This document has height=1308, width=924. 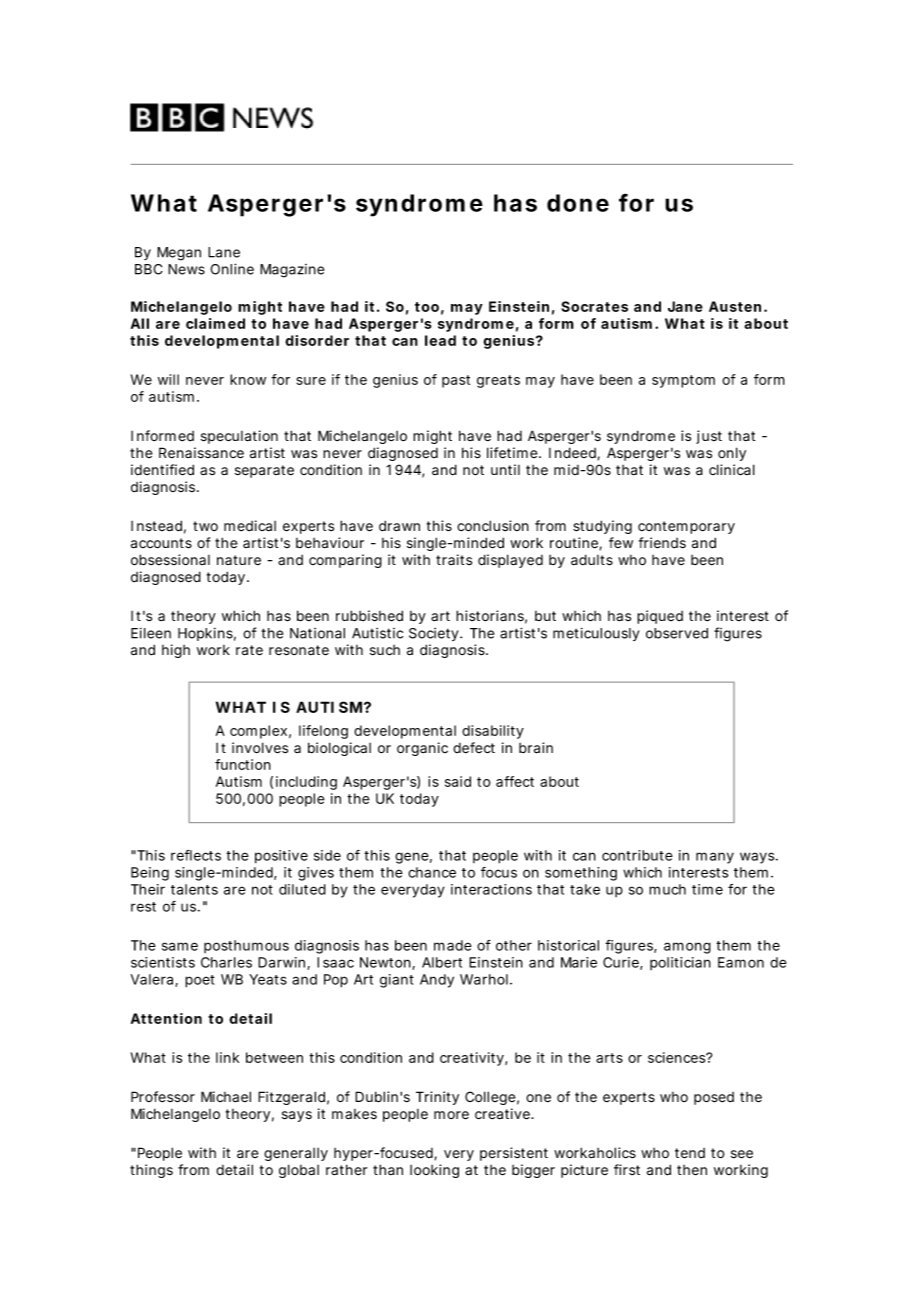 What do you see at coordinates (453, 945) in the document?
I see `made` at bounding box center [453, 945].
